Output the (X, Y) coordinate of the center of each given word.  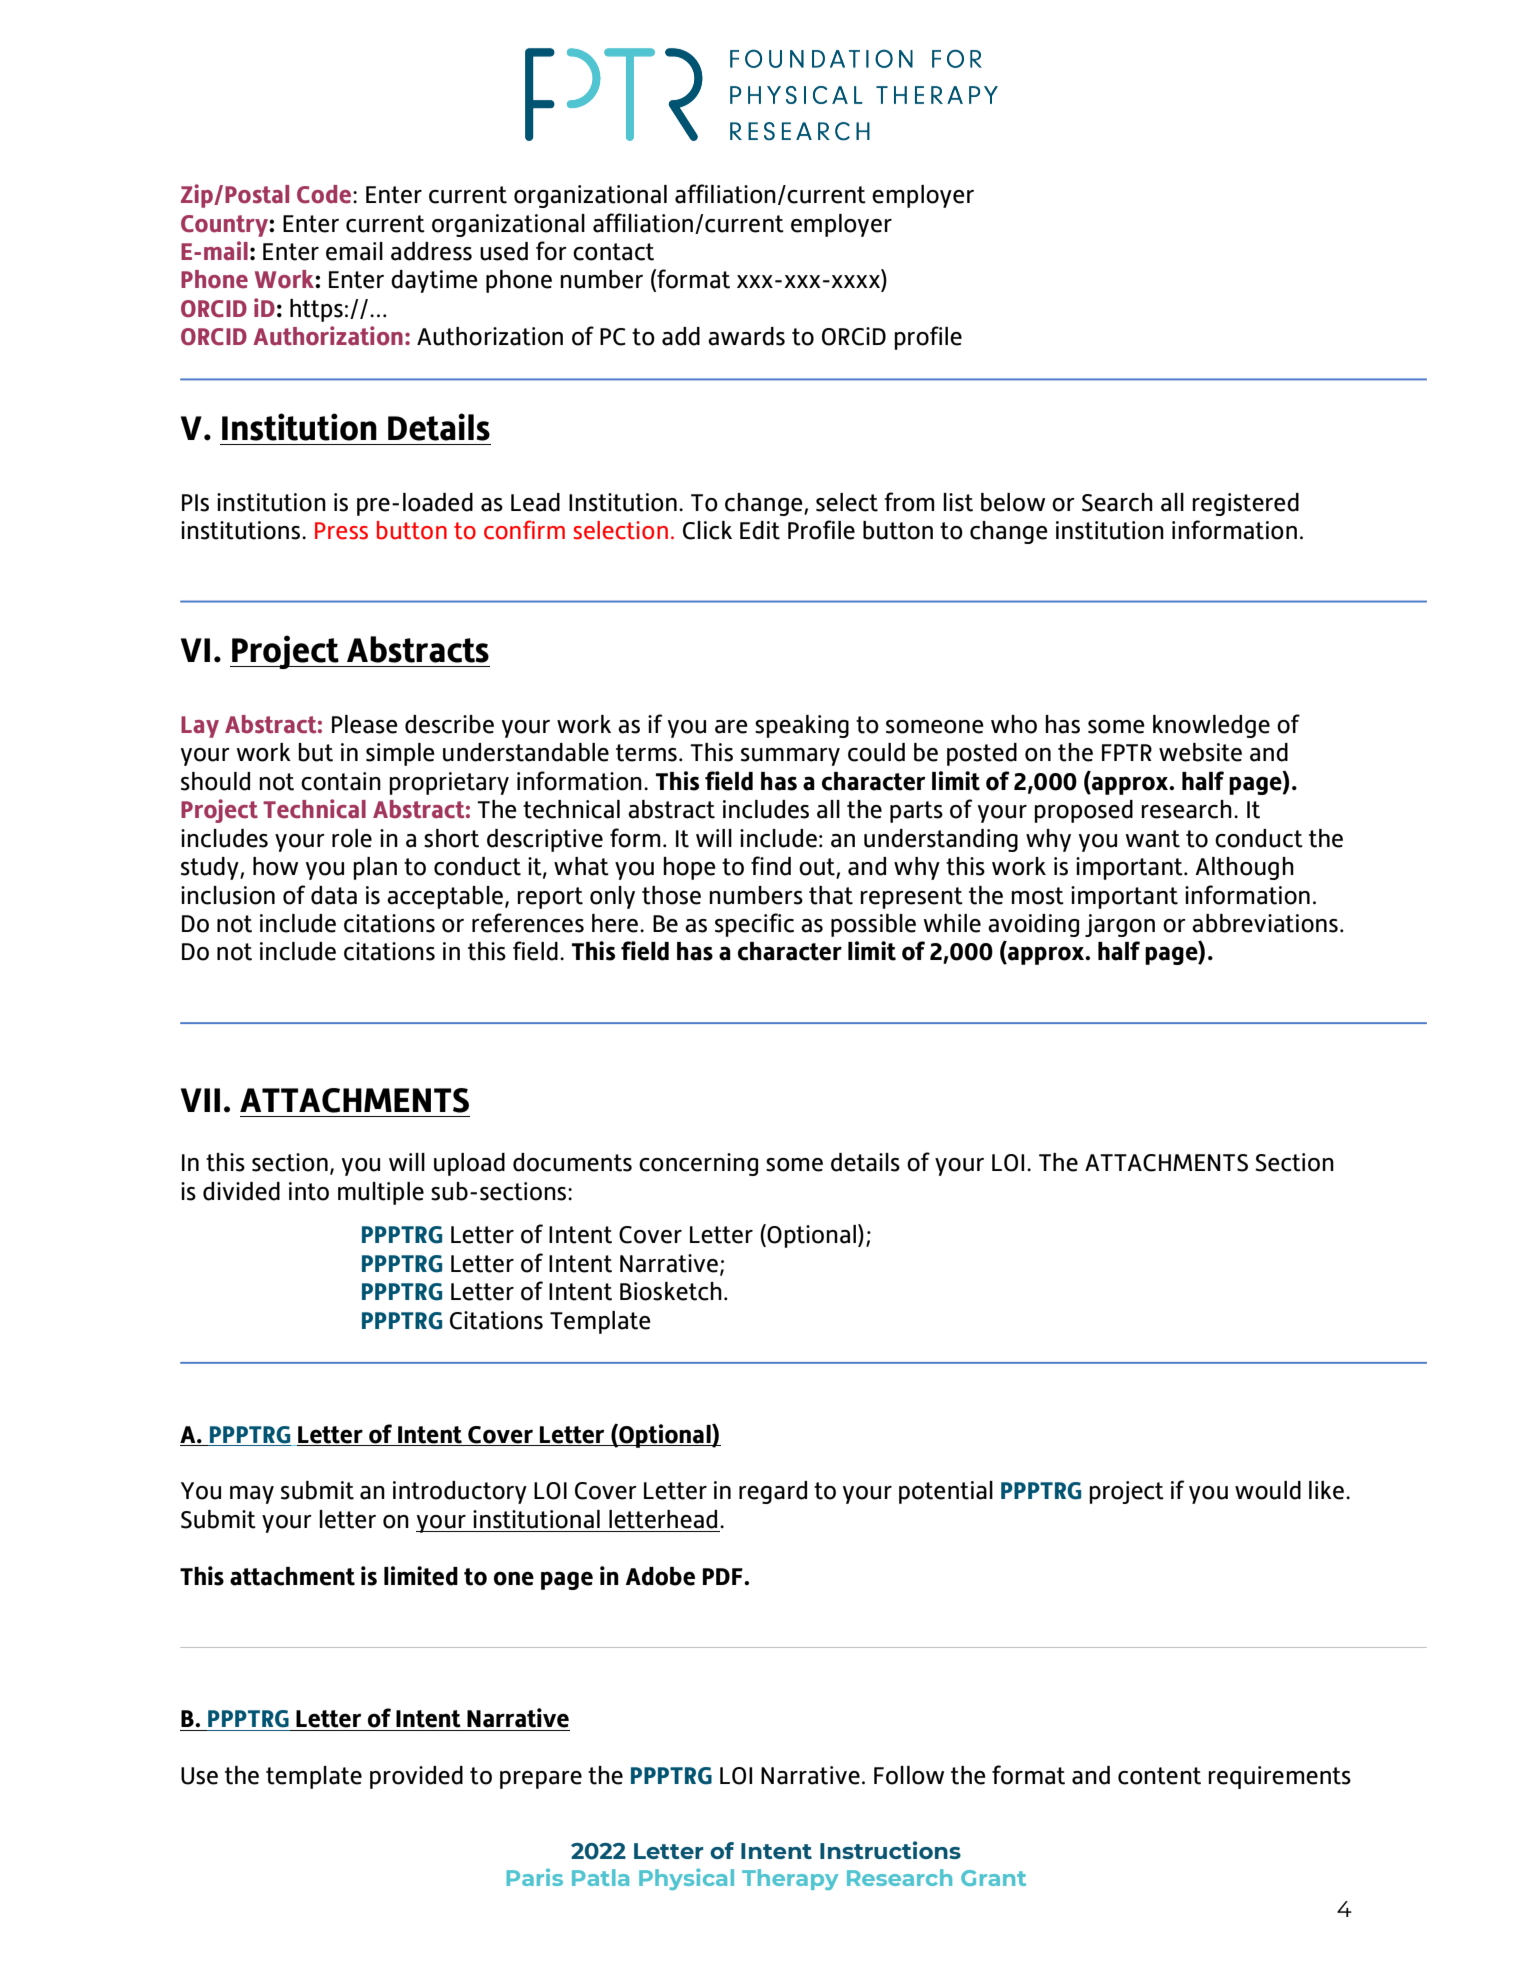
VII (200, 1100)
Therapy (790, 1879)
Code (325, 194)
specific (754, 925)
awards (746, 336)
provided (416, 1777)
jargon (1120, 925)
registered (1245, 504)
